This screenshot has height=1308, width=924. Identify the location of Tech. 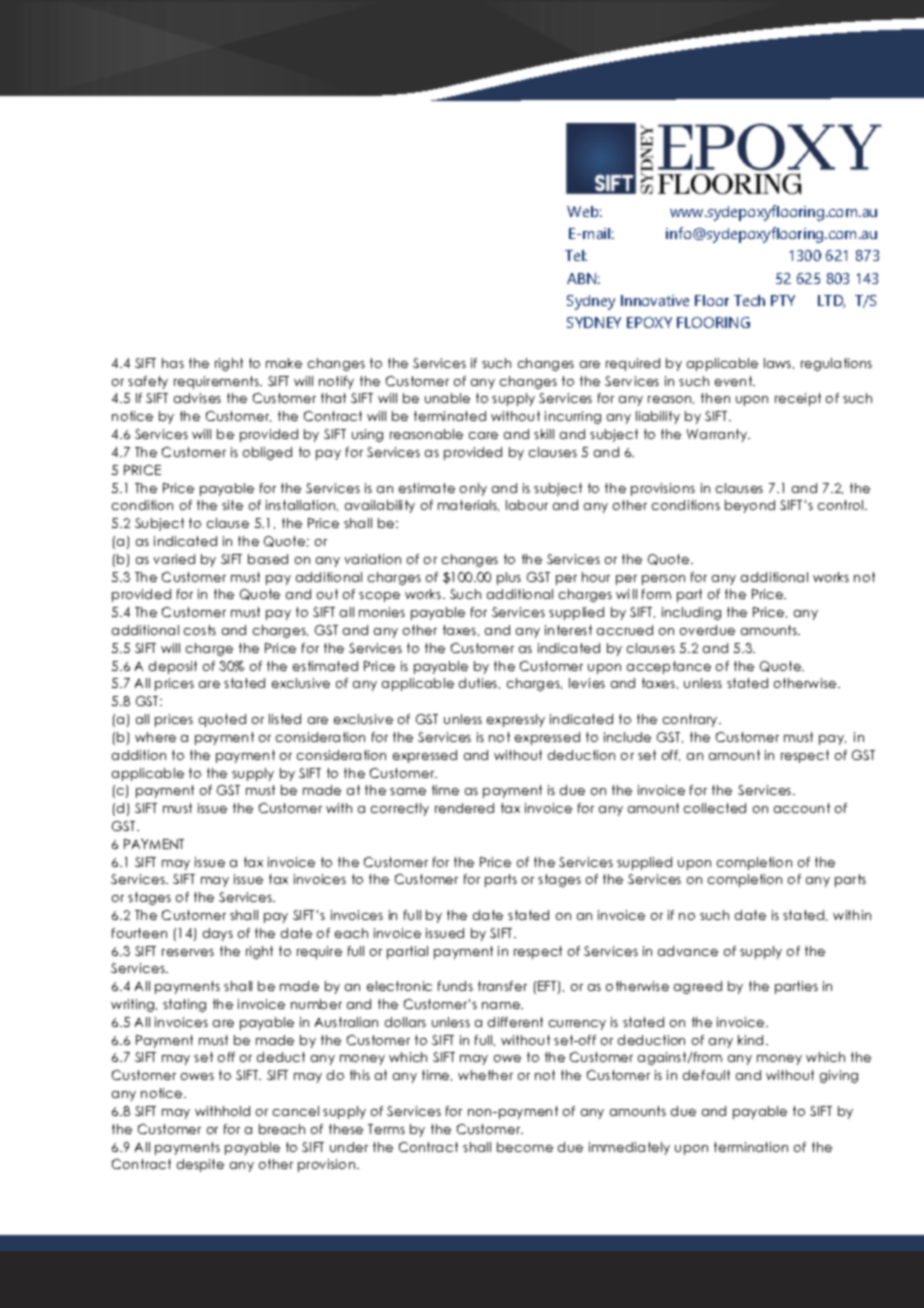
(749, 300).
